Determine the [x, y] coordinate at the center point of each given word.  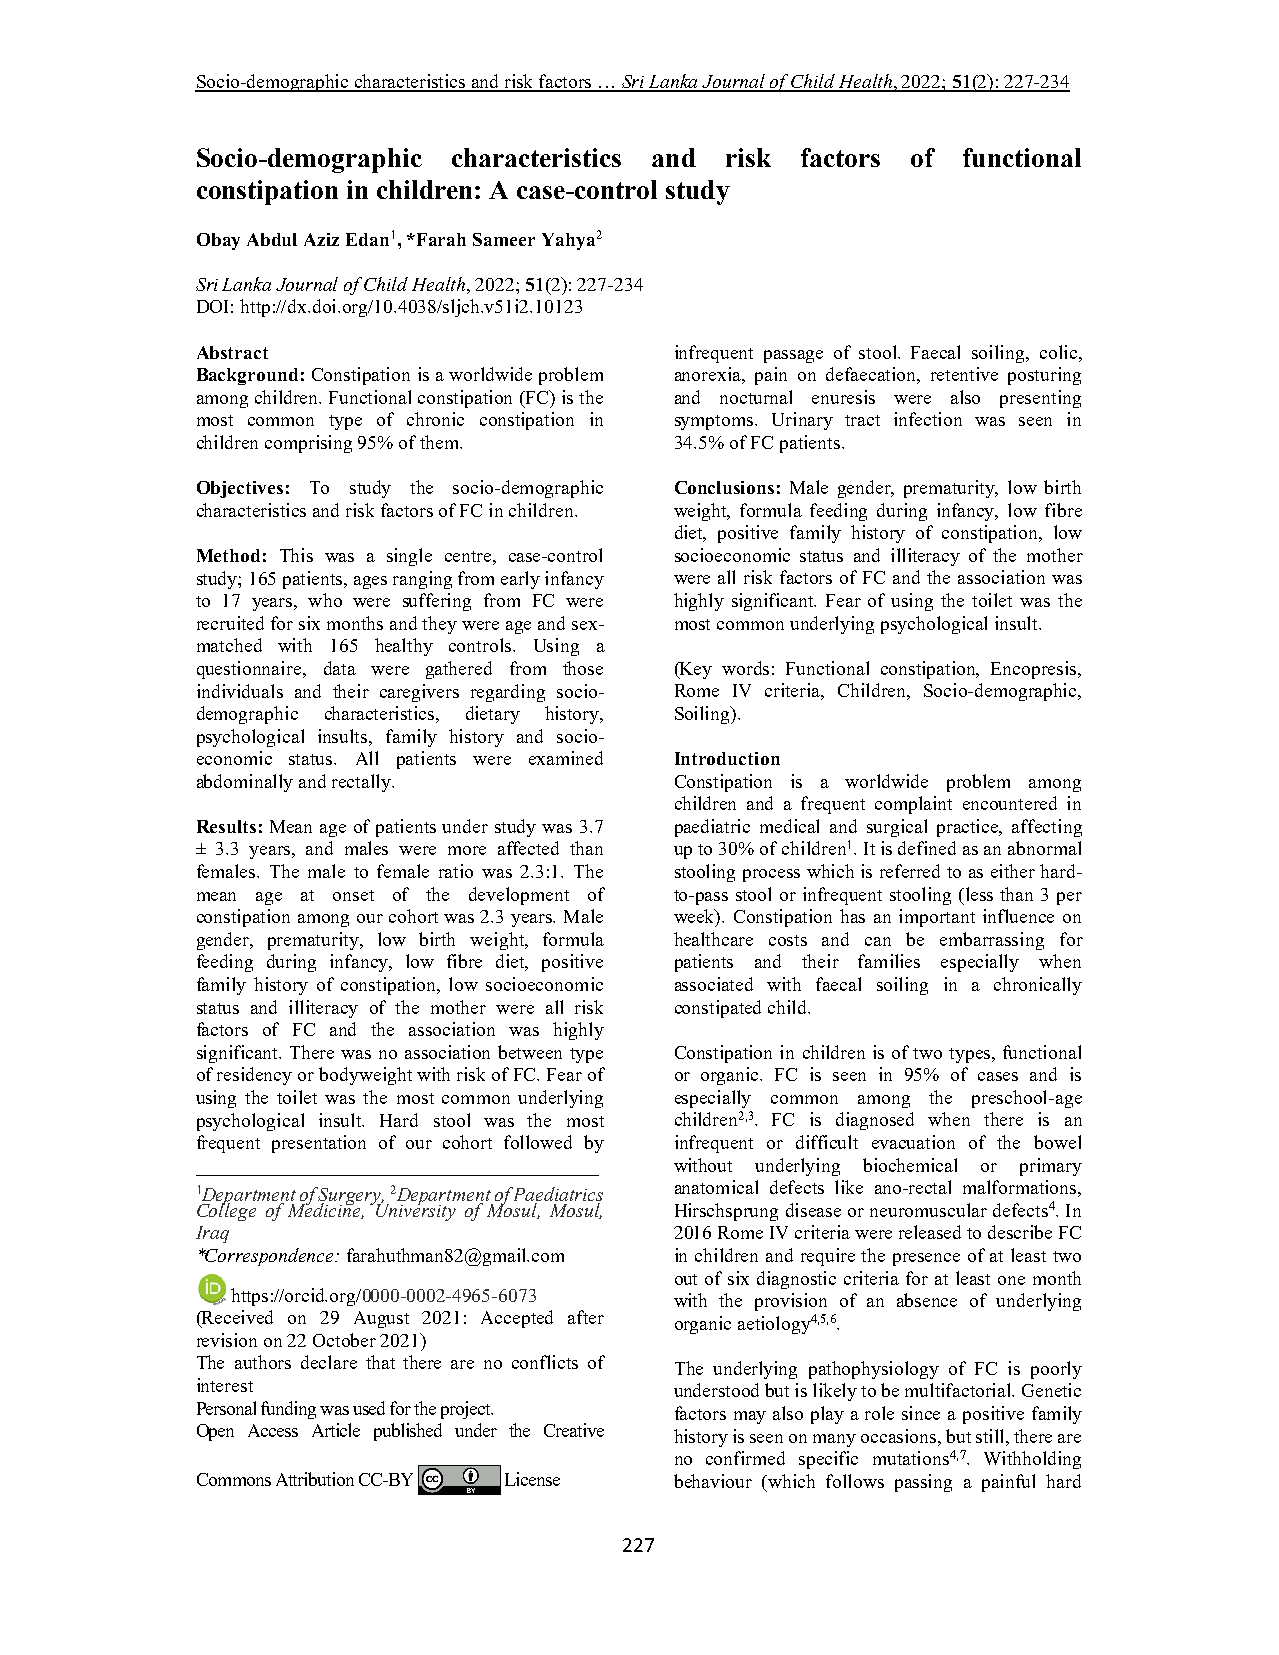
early [520, 580]
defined [927, 848]
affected [528, 848]
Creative [574, 1430]
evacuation [913, 1142]
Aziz [321, 239]
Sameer [504, 239]
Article [336, 1430]
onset [353, 895]
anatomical [716, 1187]
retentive [964, 374]
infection [928, 419]
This [296, 555]
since [921, 1413]
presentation [319, 1144]
